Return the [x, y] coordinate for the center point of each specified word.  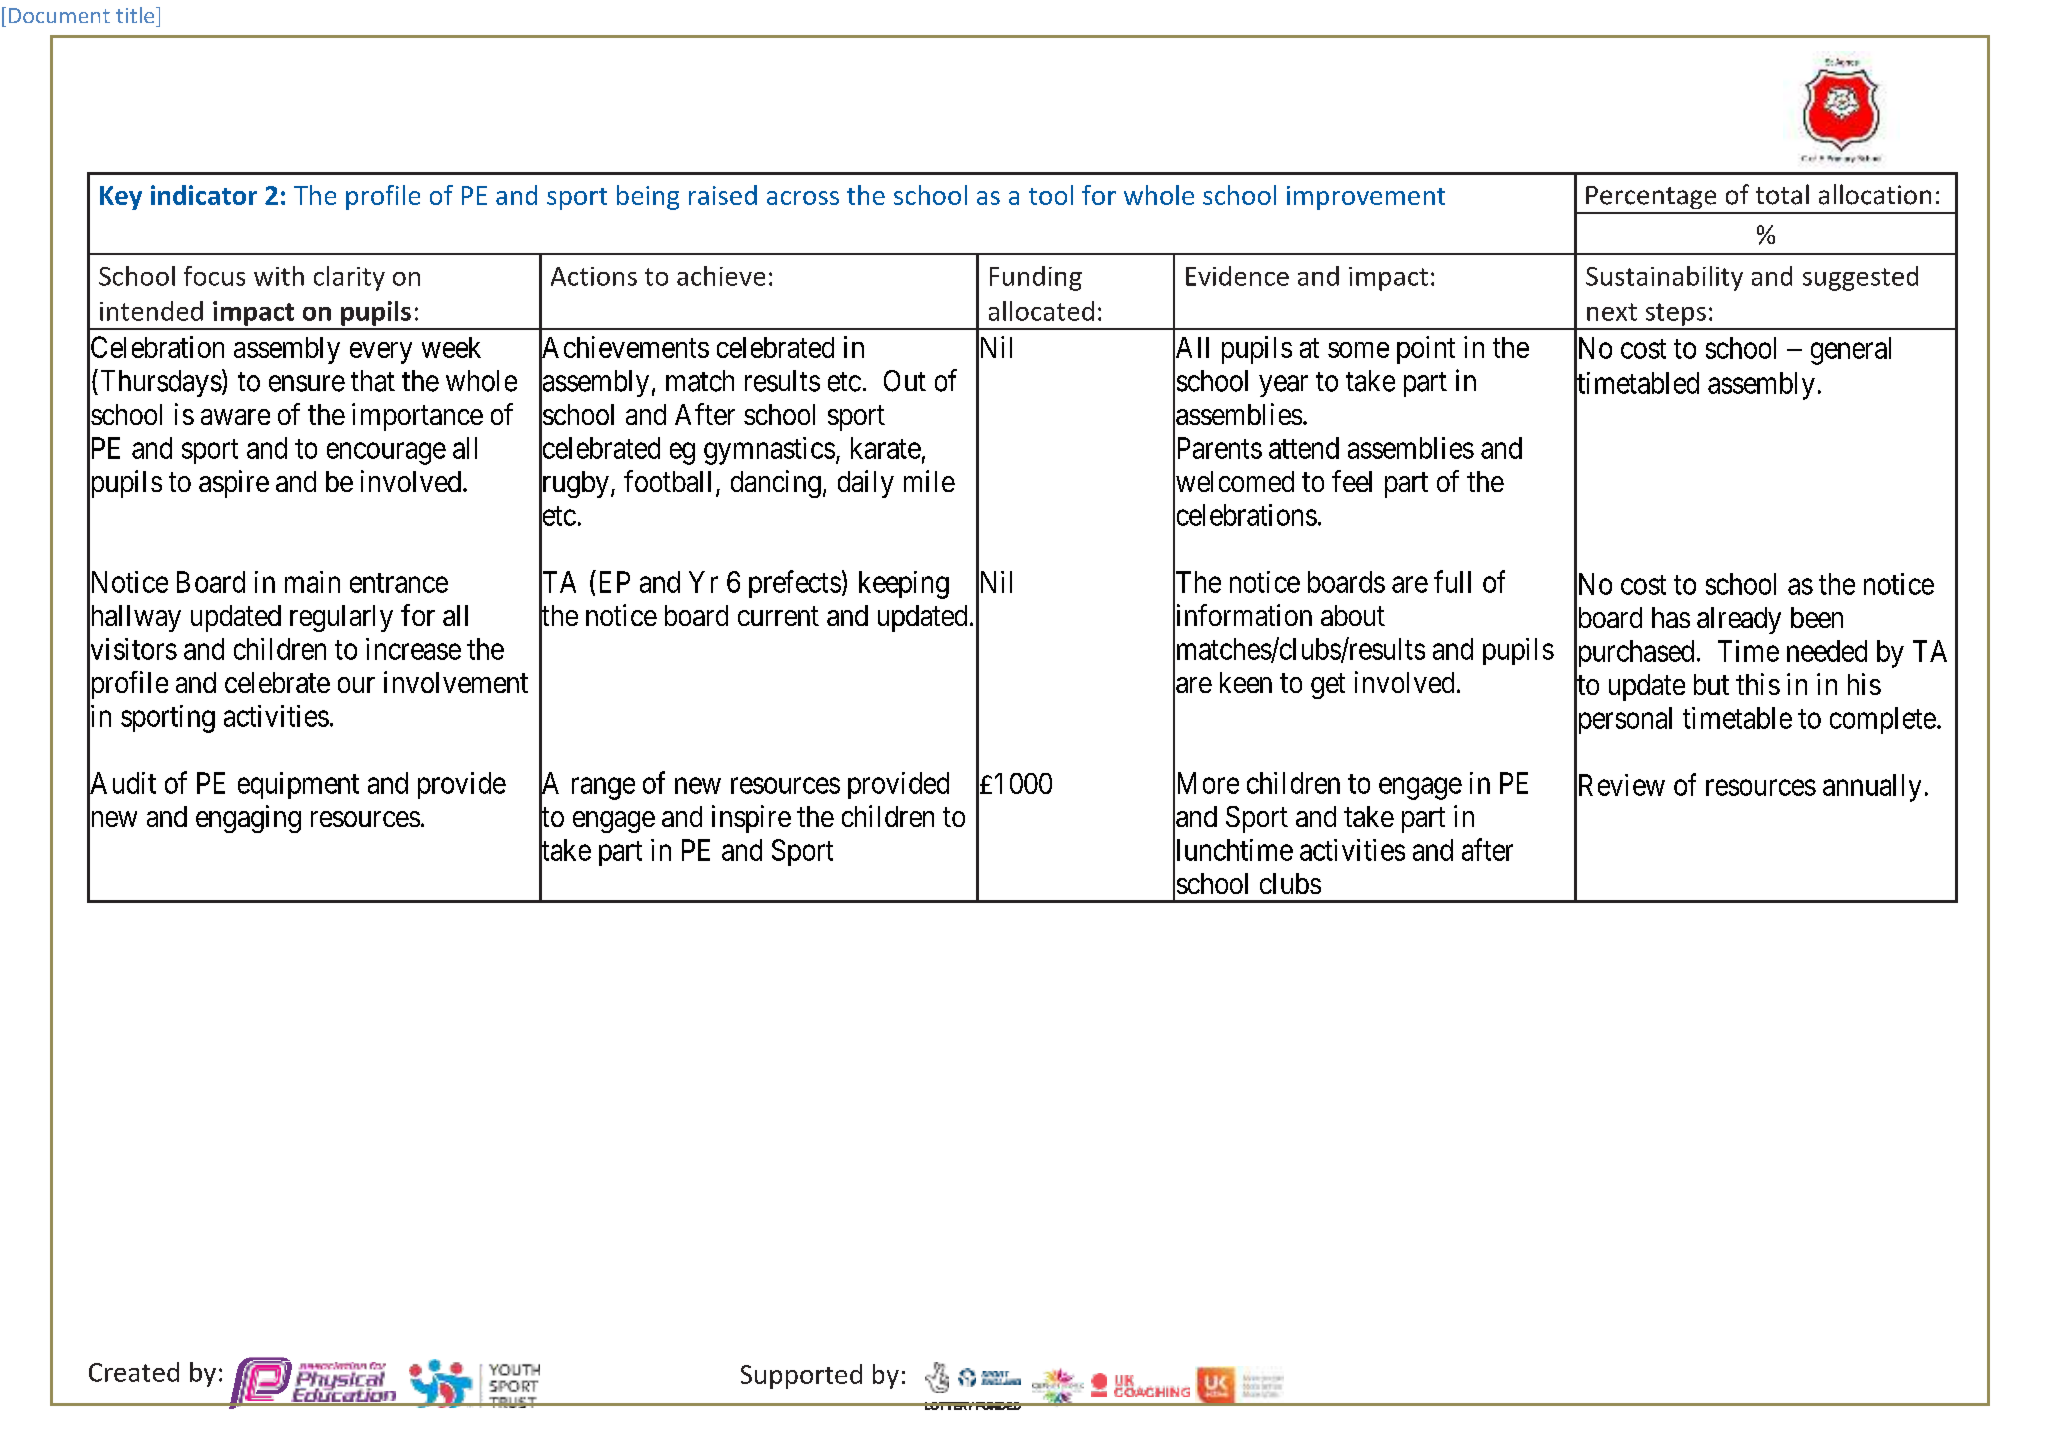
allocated [1041, 311]
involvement [456, 682]
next [1612, 312]
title [136, 15]
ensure [307, 383]
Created [134, 1372]
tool [1051, 195]
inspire [751, 819]
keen [1246, 682]
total [1782, 194]
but [1711, 684]
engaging [248, 819]
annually [1872, 788]
